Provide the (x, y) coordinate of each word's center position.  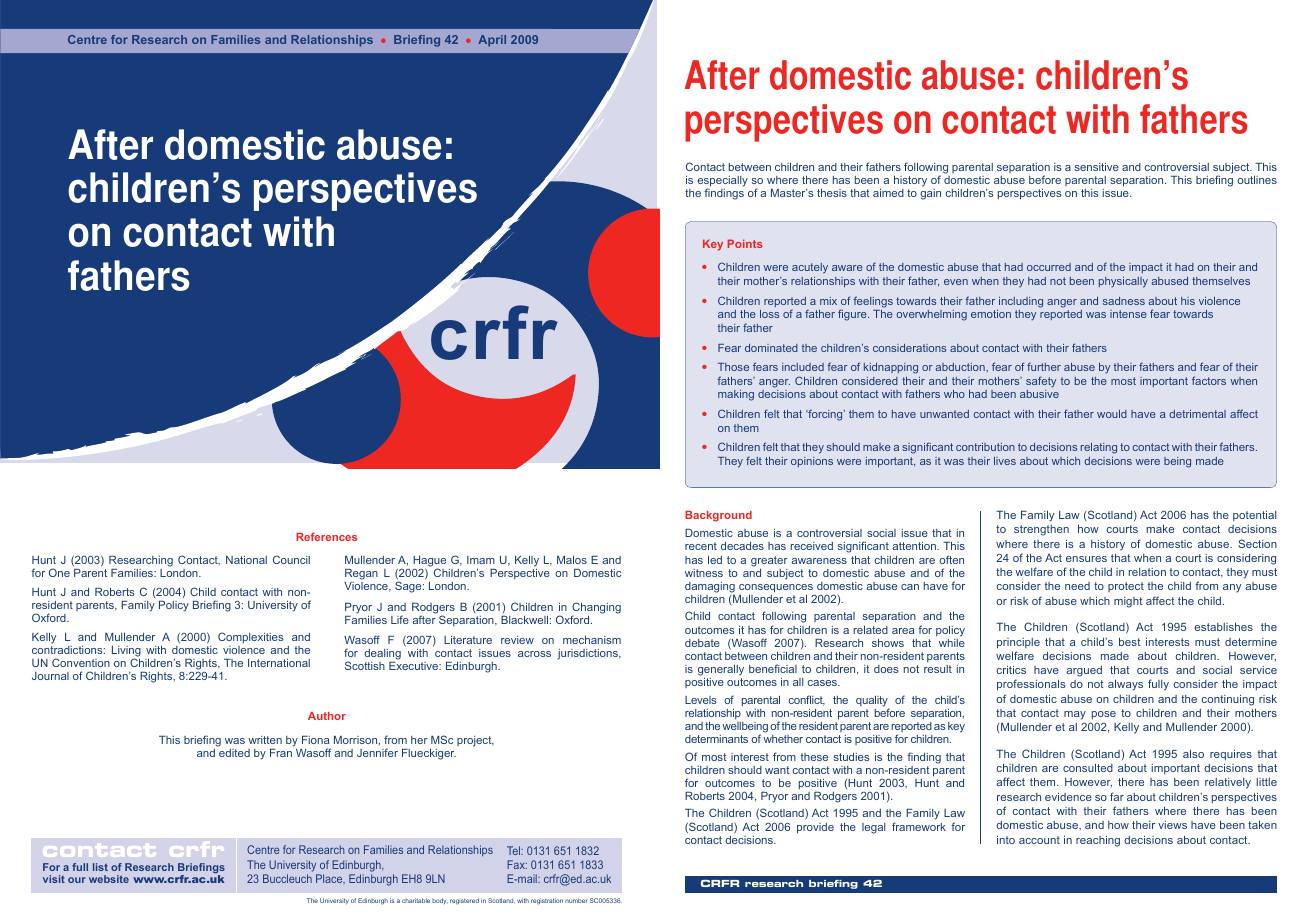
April (492, 41)
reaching (1098, 841)
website (109, 879)
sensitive (1097, 167)
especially (722, 182)
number (576, 900)
